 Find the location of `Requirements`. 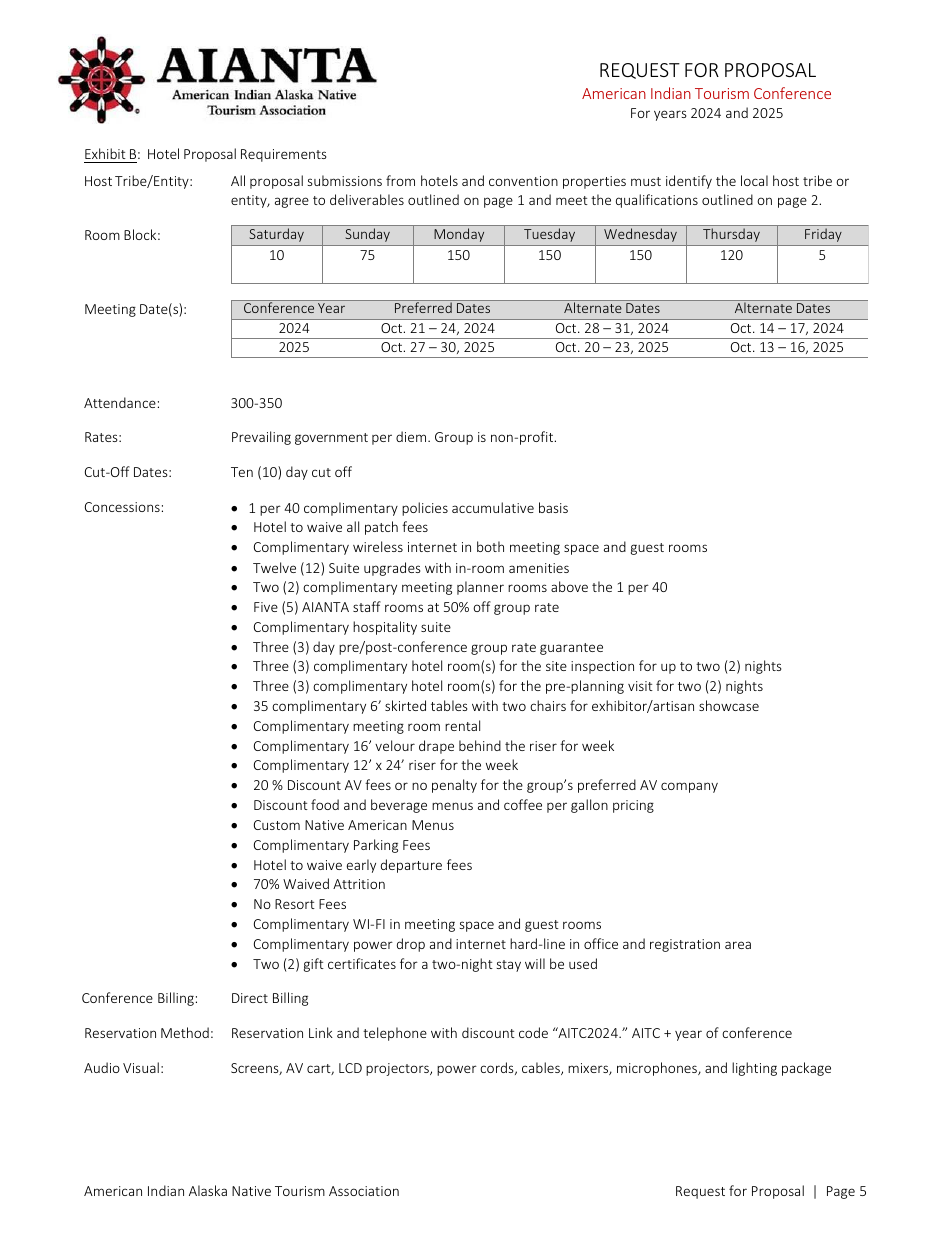

Requirements is located at coordinates (284, 155).
